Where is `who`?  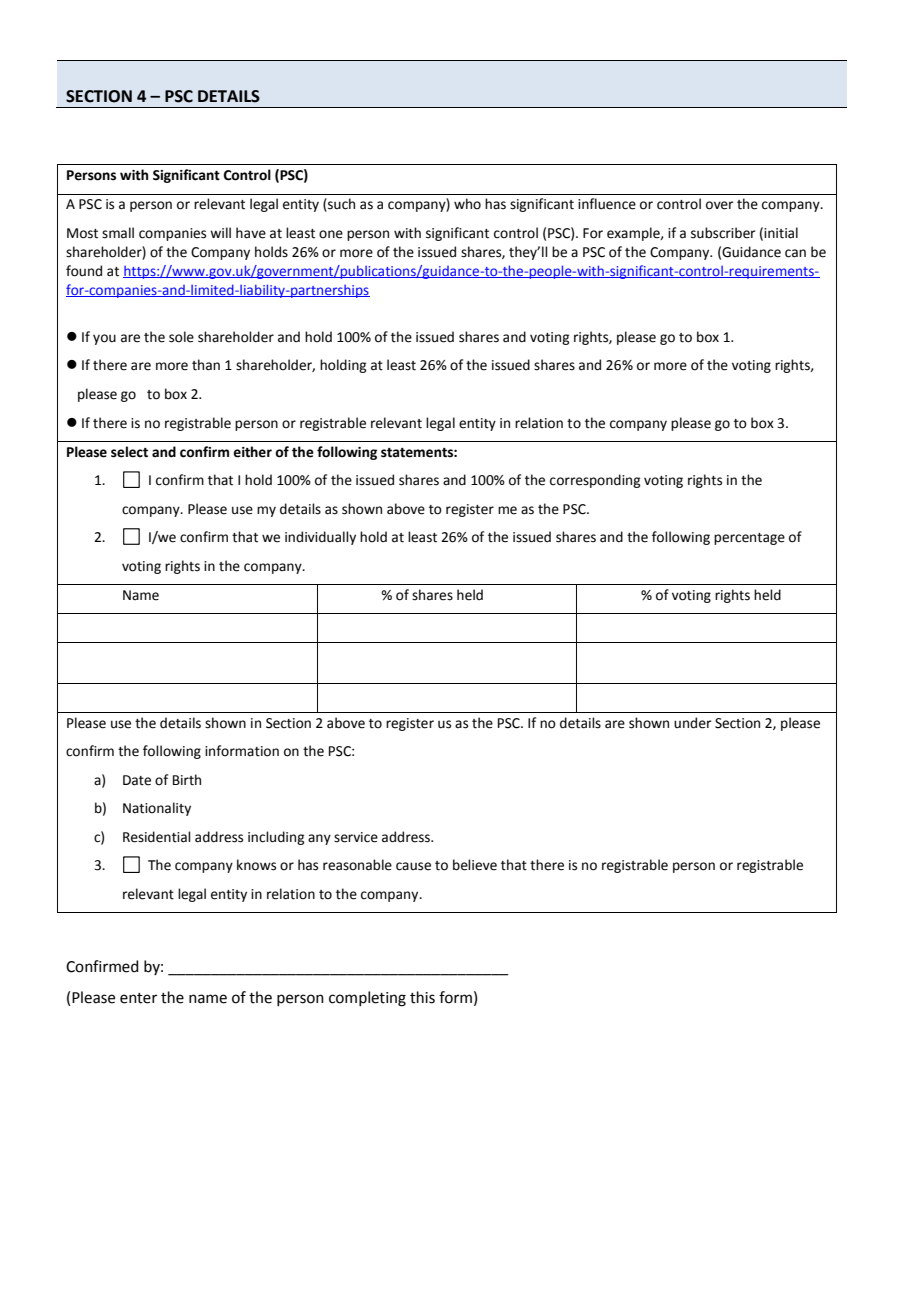
who is located at coordinates (467, 204).
